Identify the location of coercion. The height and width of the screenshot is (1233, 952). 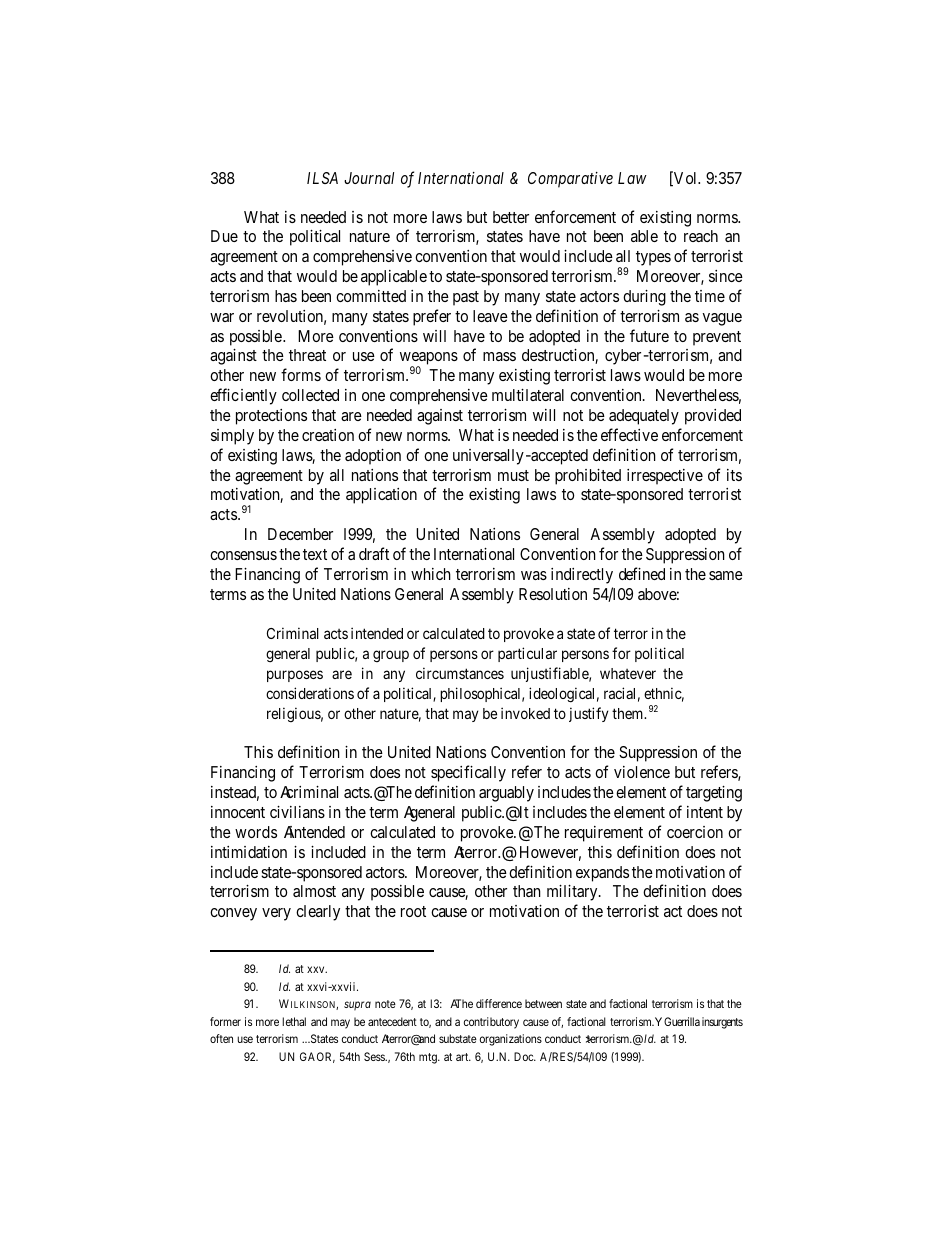
(695, 832).
